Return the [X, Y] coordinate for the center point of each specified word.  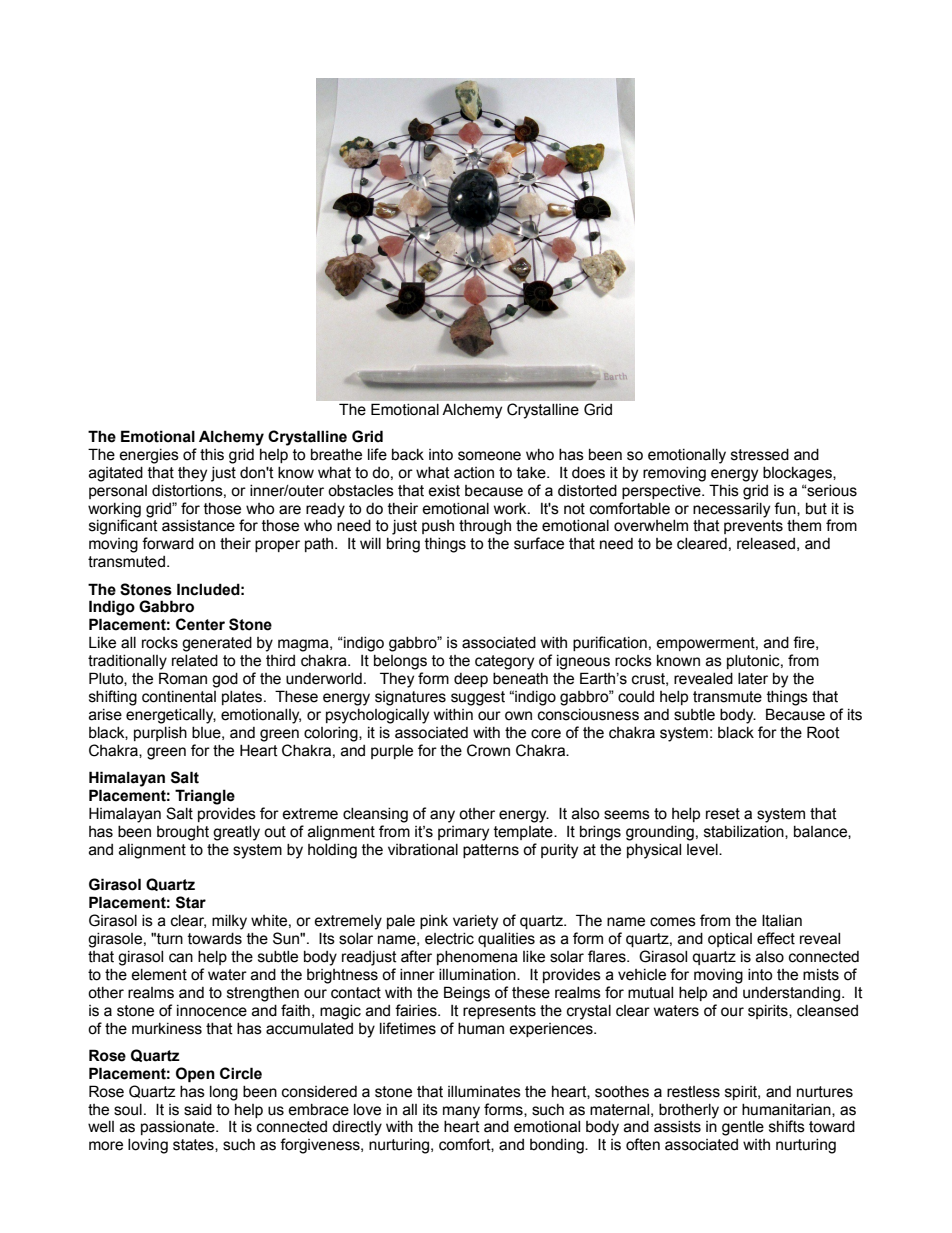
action [474, 473]
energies [149, 456]
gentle [743, 1128]
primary [463, 833]
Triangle [205, 797]
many [461, 1112]
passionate [179, 1128]
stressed [760, 455]
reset [723, 814]
